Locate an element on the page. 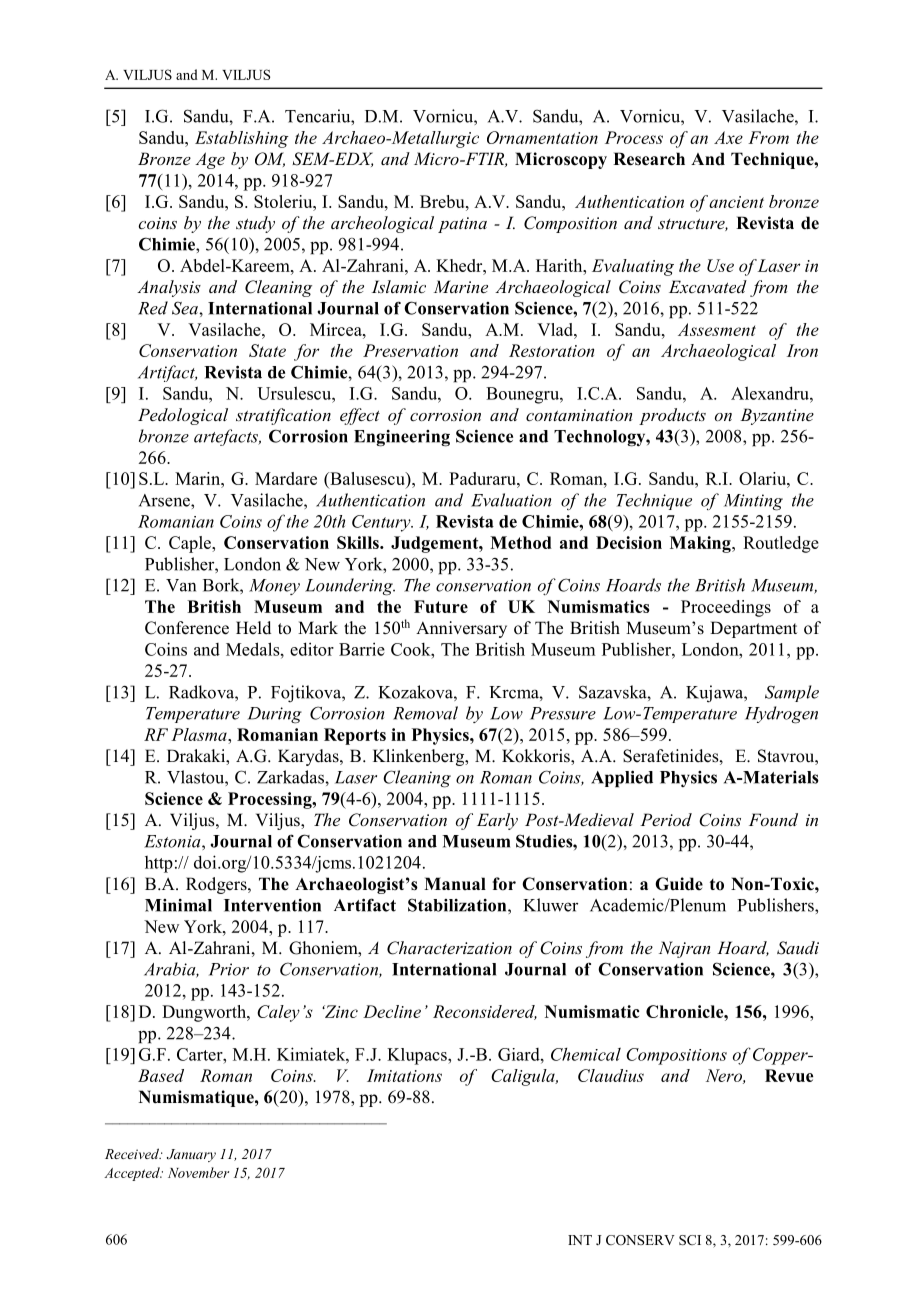 This image has width=924, height=1314. Axe is located at coordinates (728, 137).
